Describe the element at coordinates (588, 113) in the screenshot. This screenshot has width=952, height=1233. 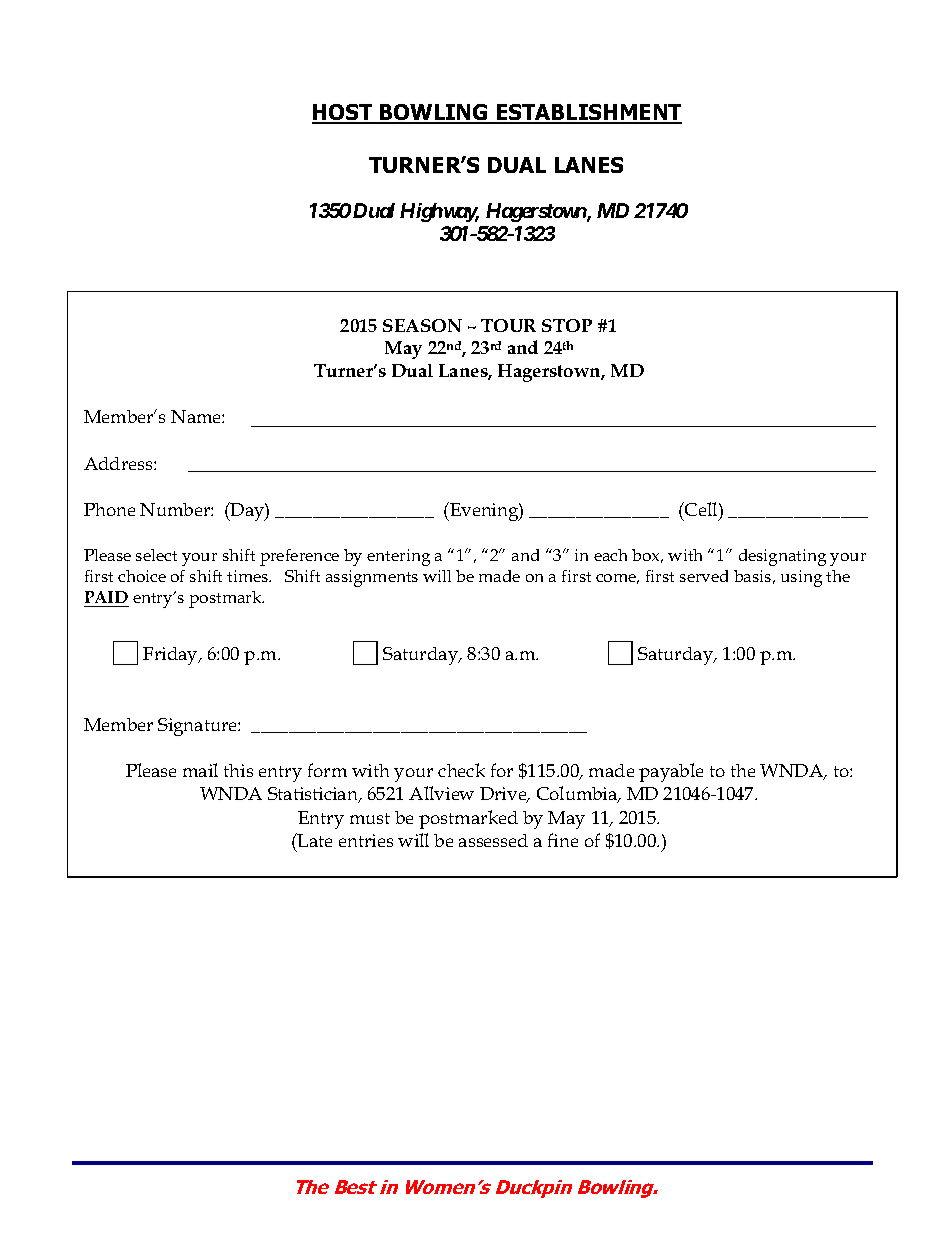
I see `ESTABLISHMENT` at that location.
